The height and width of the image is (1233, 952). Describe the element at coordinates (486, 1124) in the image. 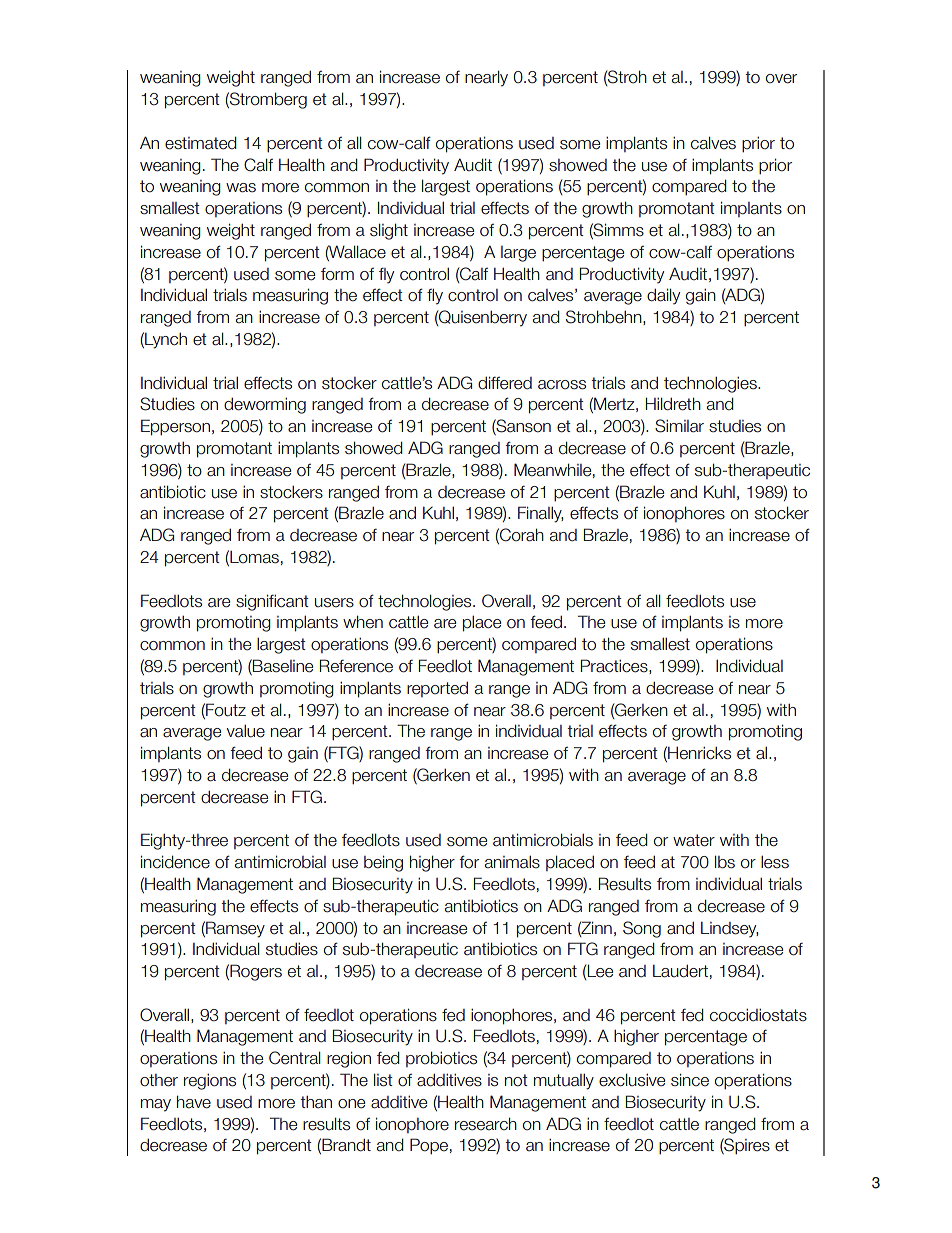

I see `research` at that location.
